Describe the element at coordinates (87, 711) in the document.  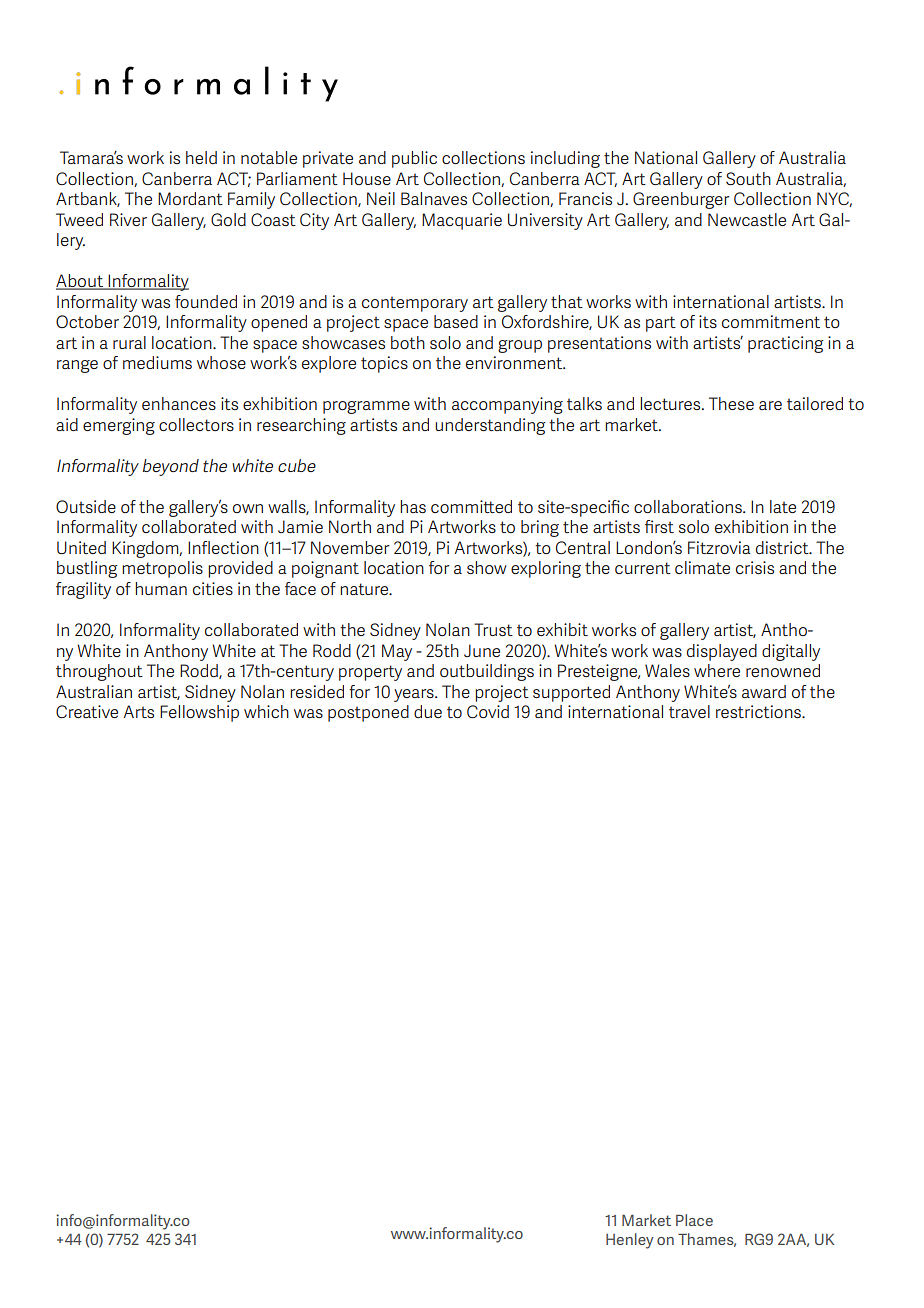
I see `Creative` at that location.
